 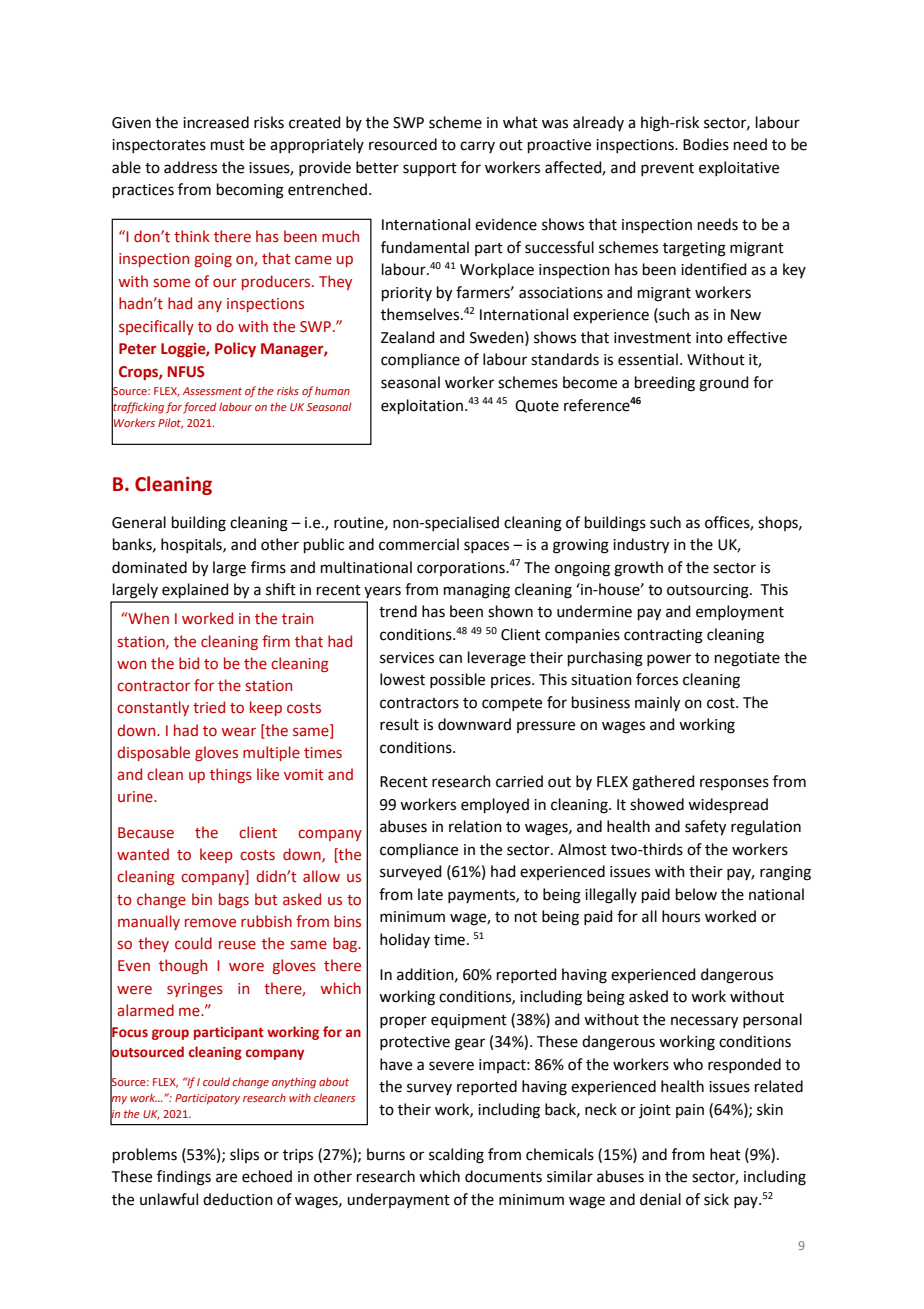 I want to click on carry, so click(x=477, y=147).
